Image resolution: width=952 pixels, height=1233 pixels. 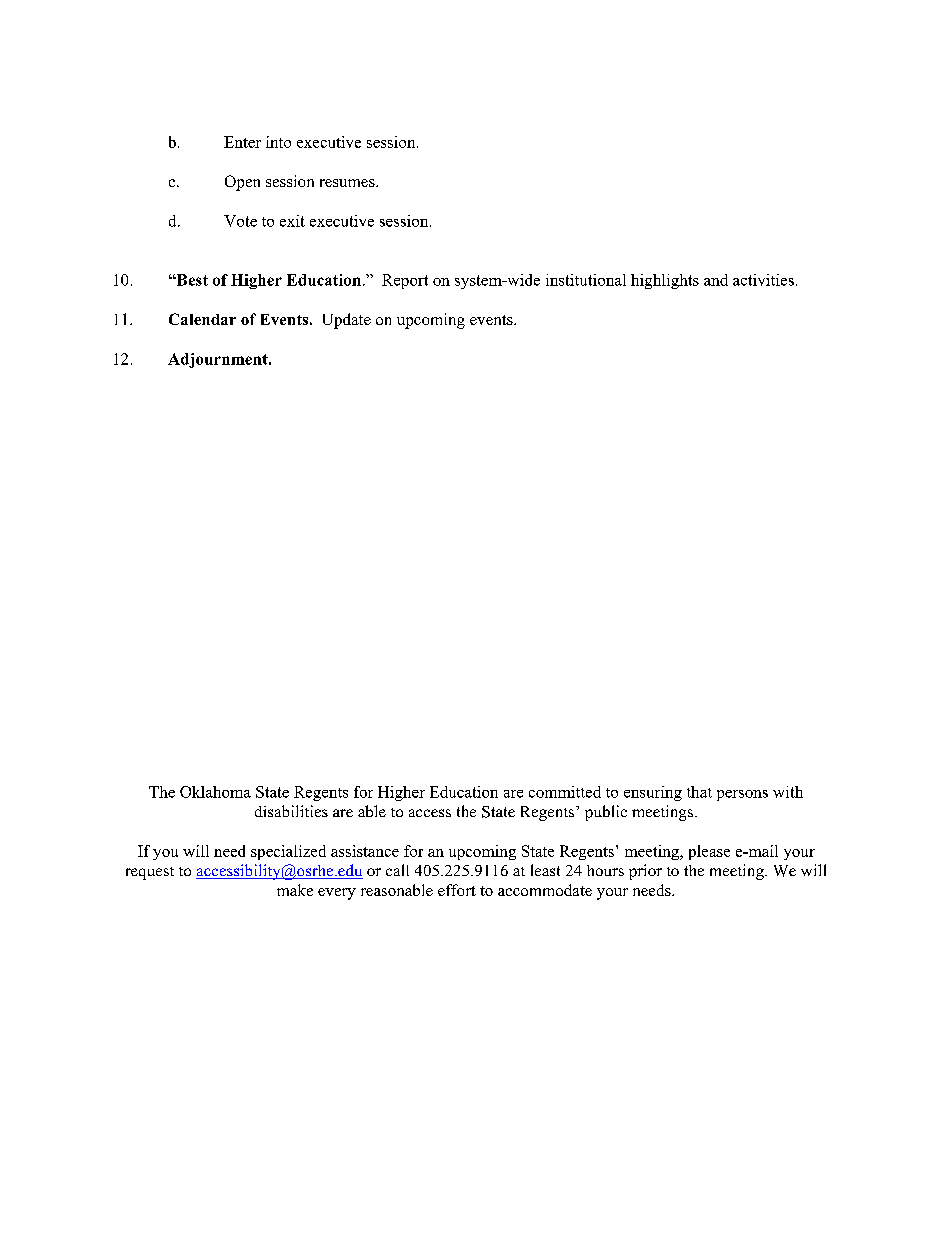 What do you see at coordinates (699, 792) in the screenshot?
I see `that` at bounding box center [699, 792].
